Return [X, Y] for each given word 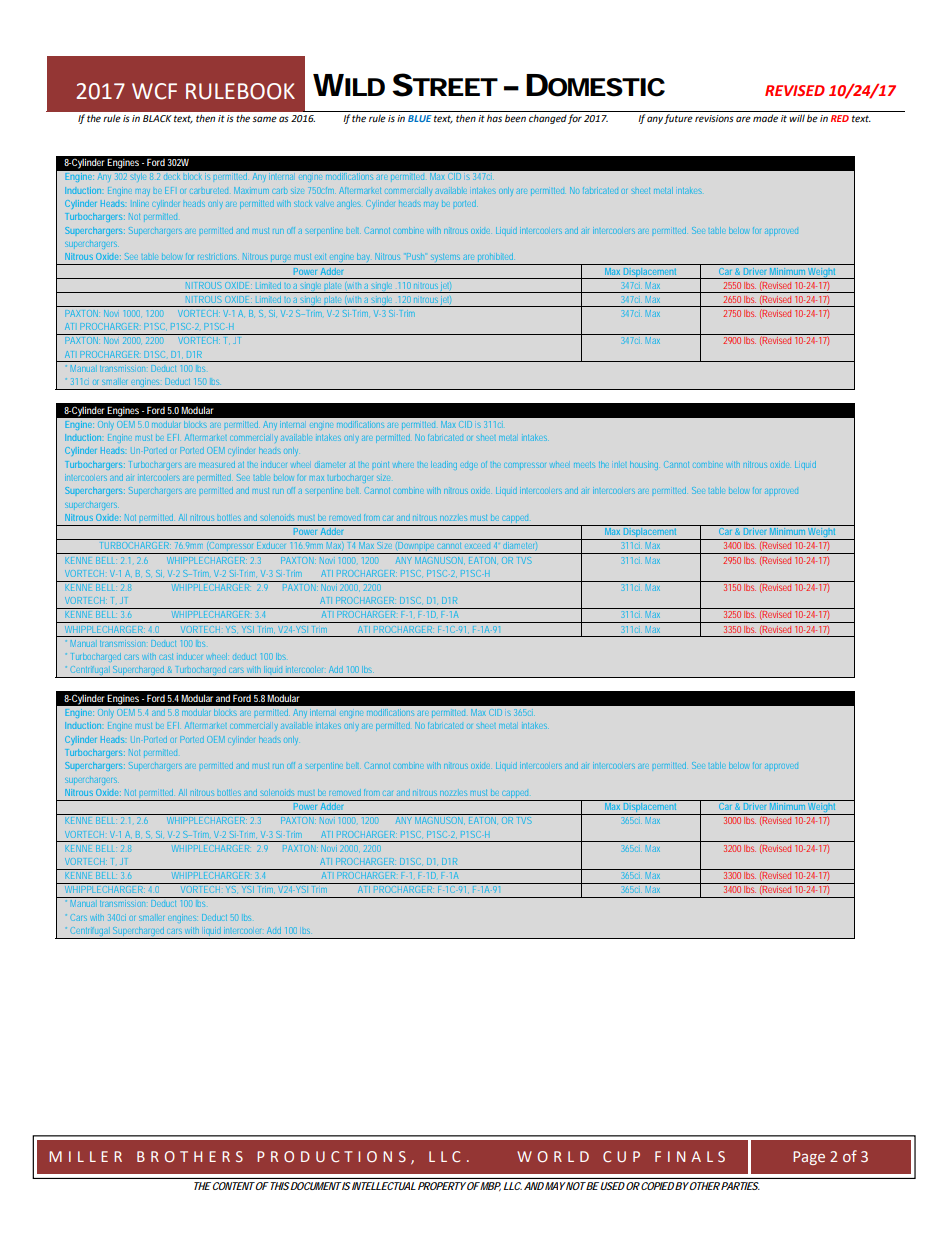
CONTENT [232, 1186]
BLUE [420, 118]
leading [444, 465]
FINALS [690, 1156]
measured [217, 464]
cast [166, 657]
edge [469, 466]
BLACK [157, 118]
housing [644, 465]
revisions [714, 118]
